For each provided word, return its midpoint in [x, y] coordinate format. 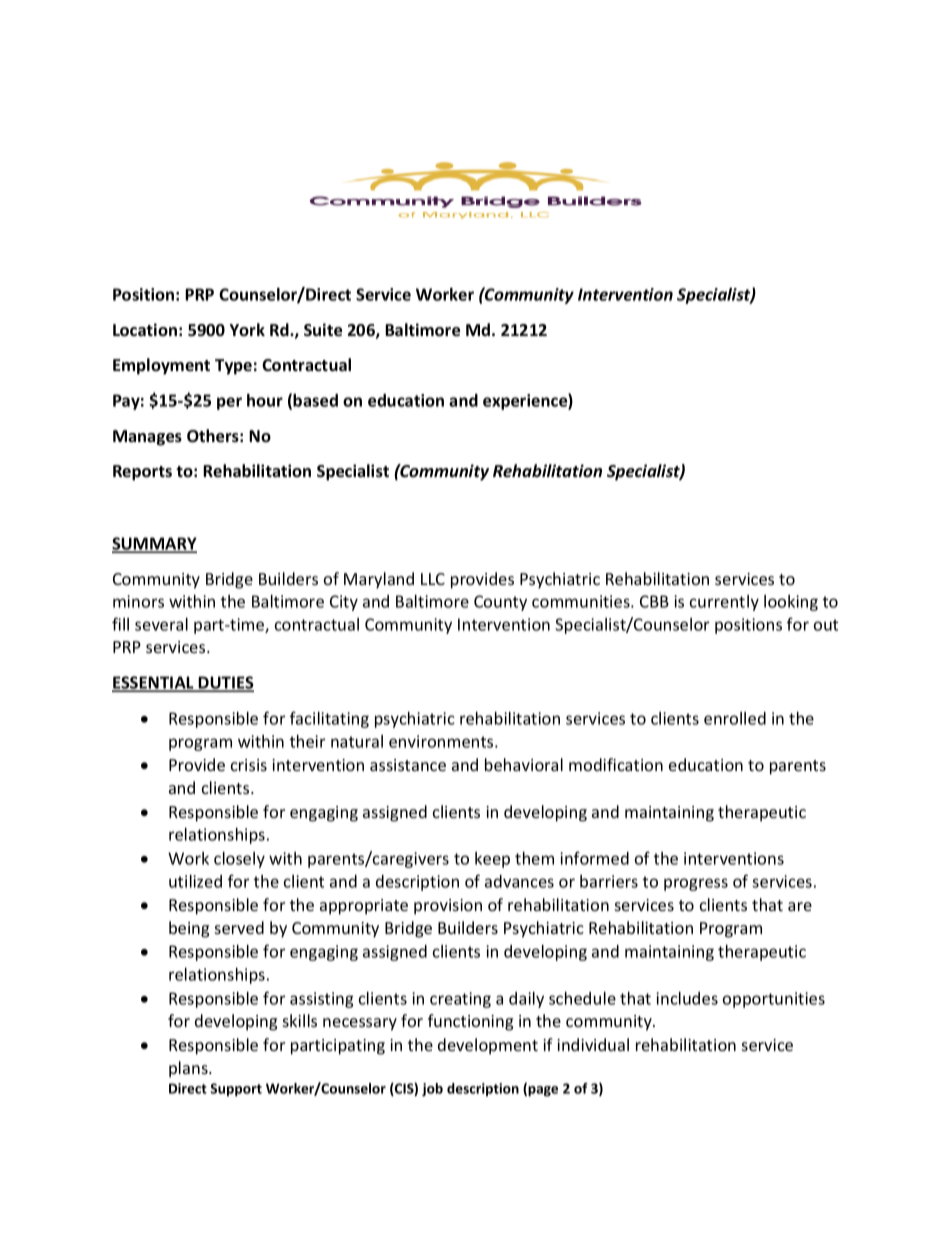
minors [138, 601]
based [315, 400]
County [500, 603]
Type [233, 367]
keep [492, 860]
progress [696, 884]
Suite [323, 330]
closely [239, 860]
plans [189, 1069]
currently [724, 603]
